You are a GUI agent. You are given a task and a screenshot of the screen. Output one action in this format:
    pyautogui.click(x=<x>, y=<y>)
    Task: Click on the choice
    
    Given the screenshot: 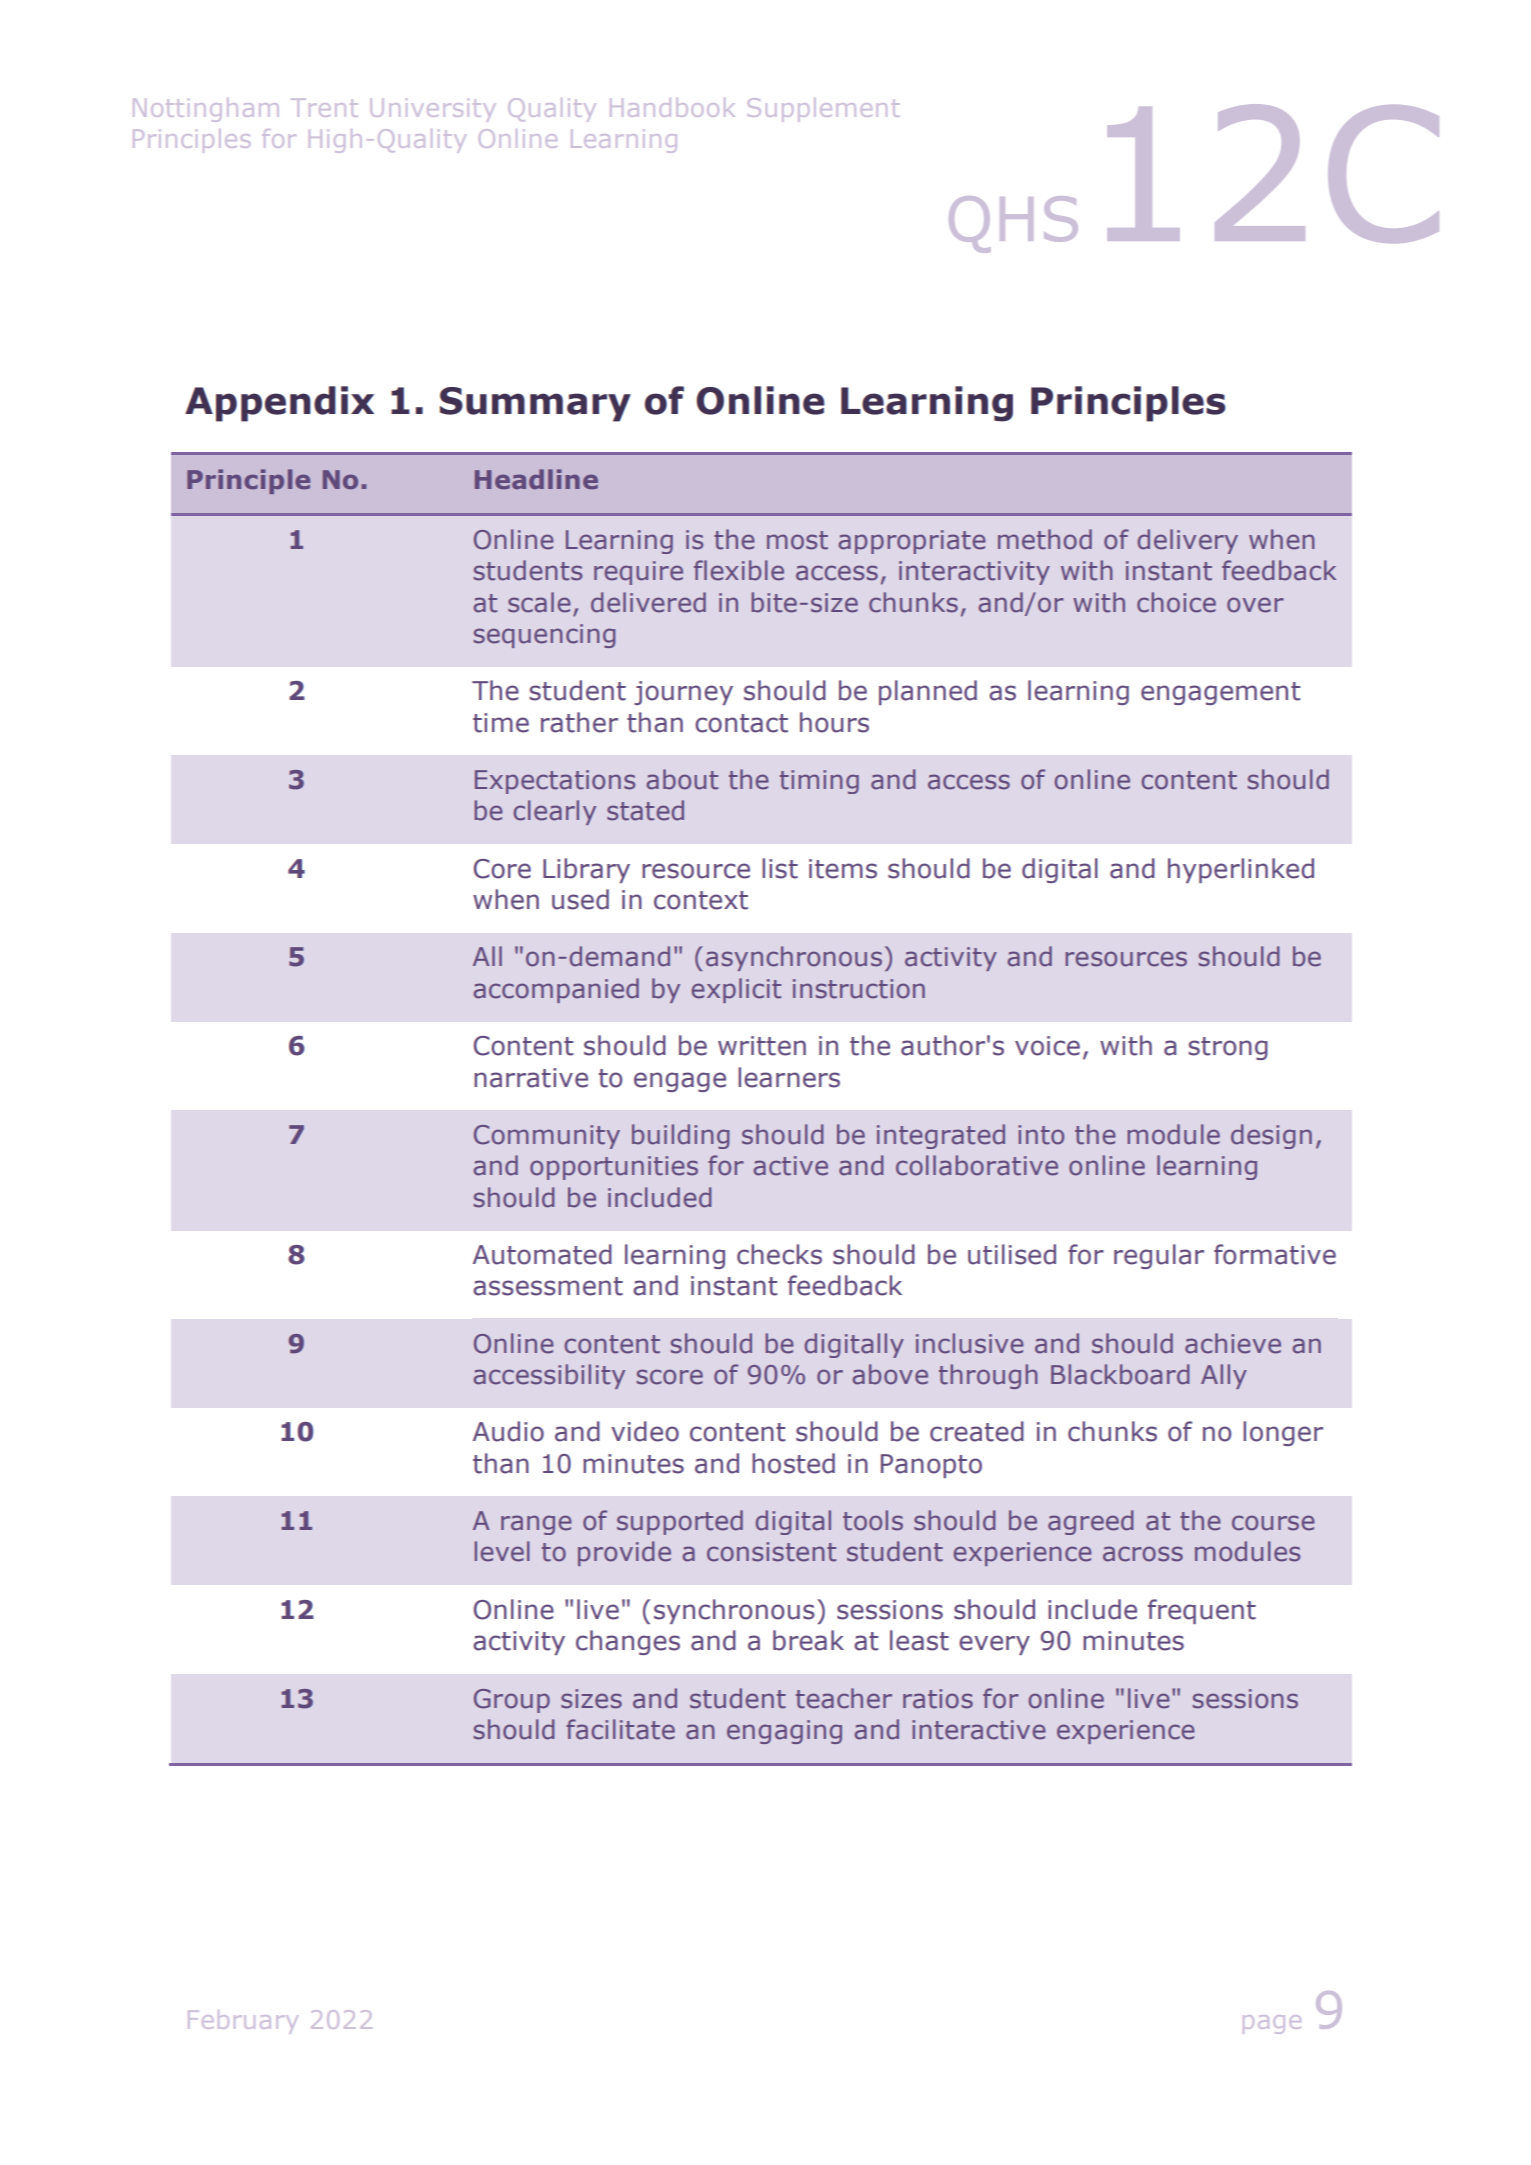 What is the action you would take?
    pyautogui.click(x=1176, y=602)
